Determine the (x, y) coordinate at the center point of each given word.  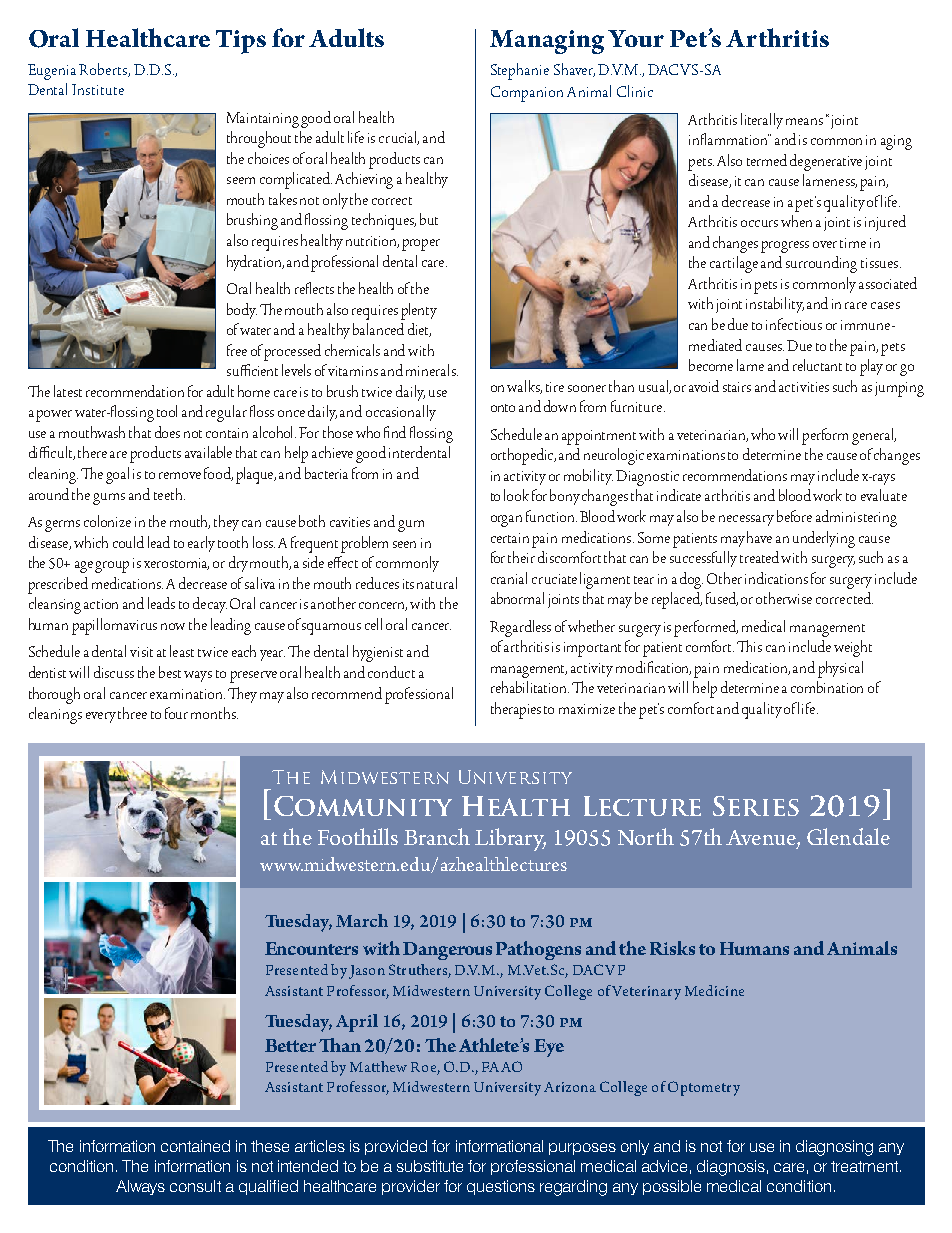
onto (503, 408)
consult (195, 1186)
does (167, 432)
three (132, 713)
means (804, 121)
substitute (430, 1166)
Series (756, 806)
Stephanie (520, 71)
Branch (437, 836)
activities (804, 387)
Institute (98, 89)
